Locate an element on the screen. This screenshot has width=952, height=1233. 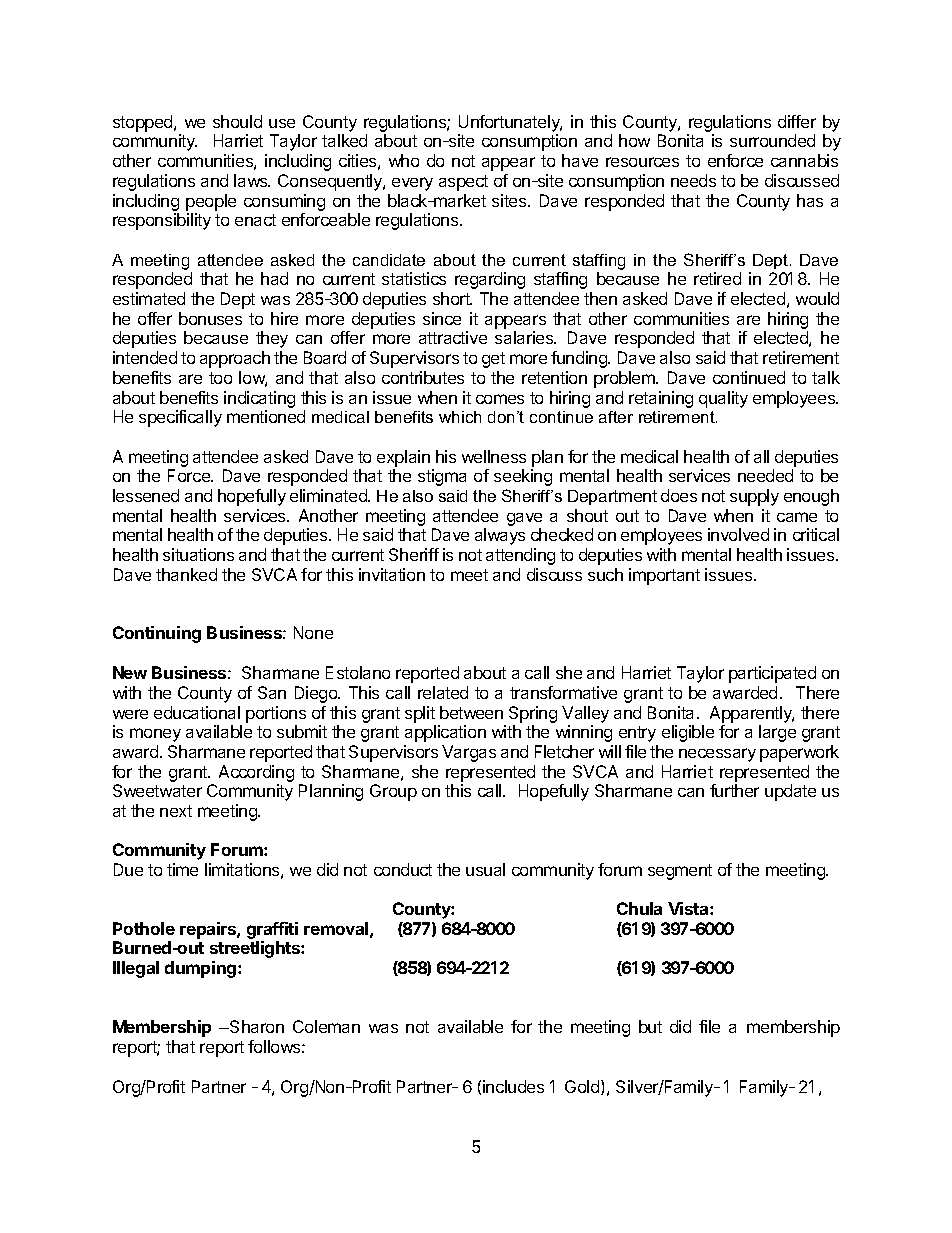
Sharon is located at coordinates (256, 1026).
